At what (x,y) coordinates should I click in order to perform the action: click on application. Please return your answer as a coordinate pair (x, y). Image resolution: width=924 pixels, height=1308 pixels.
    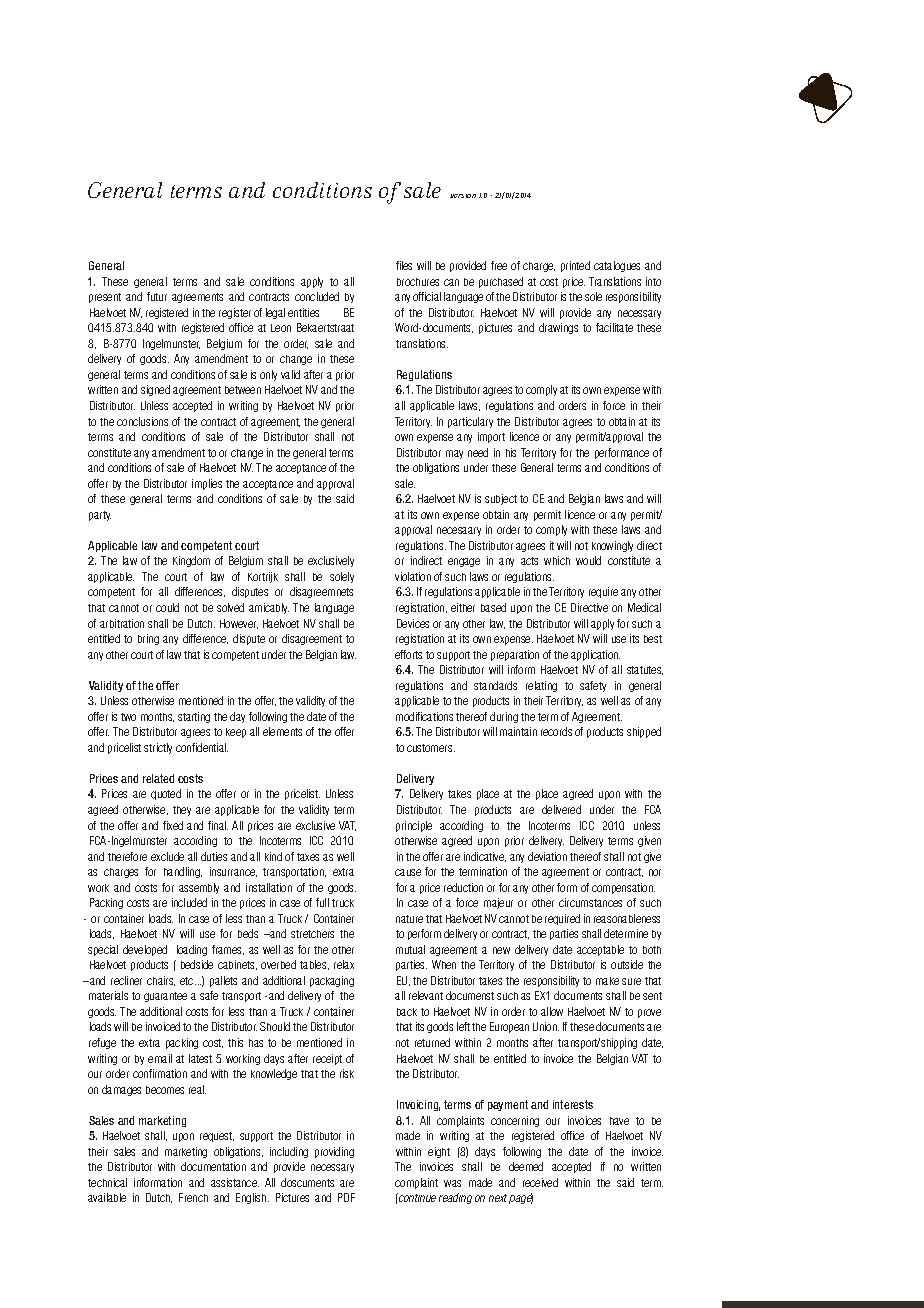
    Looking at the image, I should click on (595, 655).
